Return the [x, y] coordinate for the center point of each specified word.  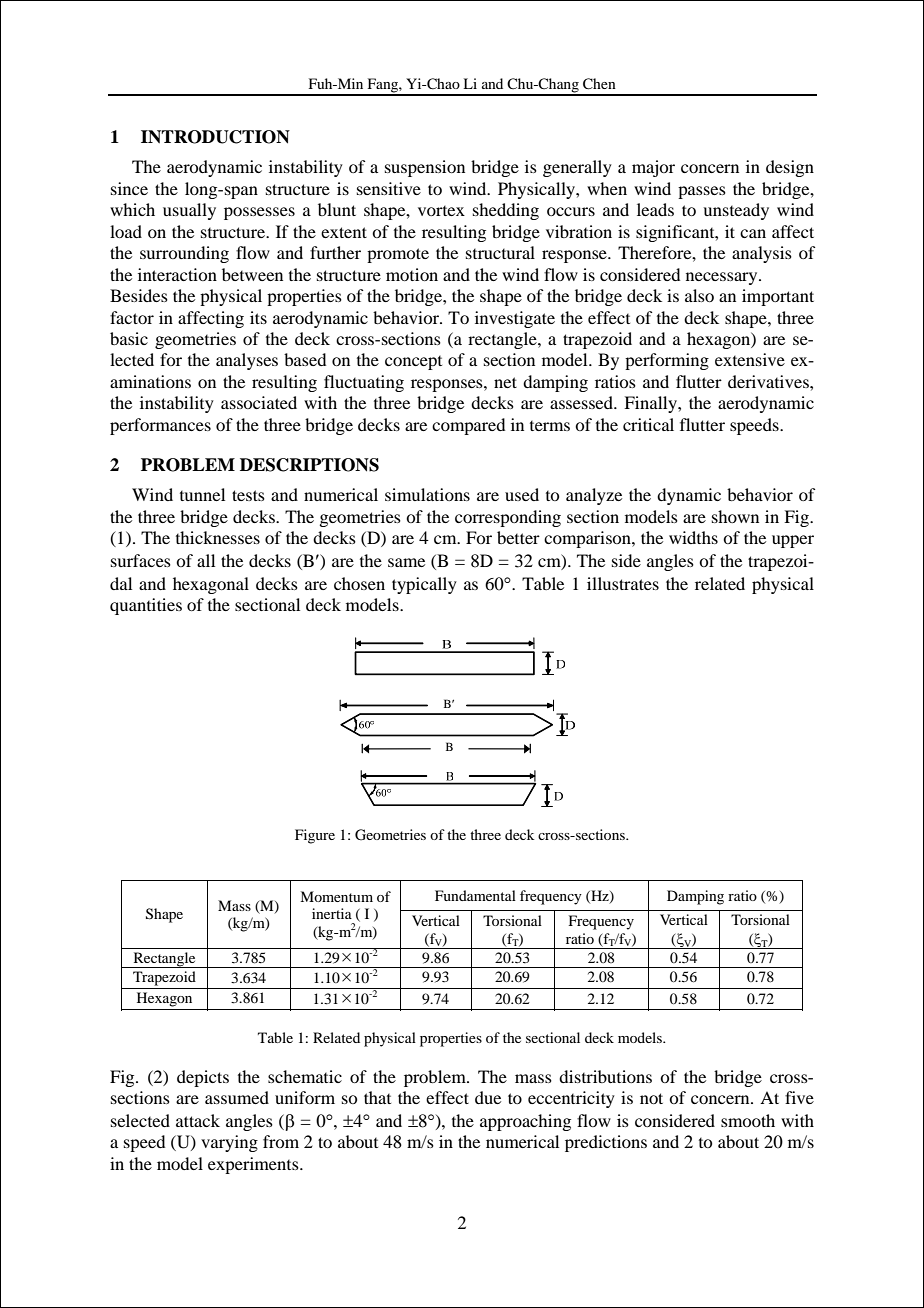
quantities [146, 606]
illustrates [623, 583]
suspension [425, 168]
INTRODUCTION [215, 137]
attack [198, 1120]
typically [424, 585]
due [488, 1097]
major [653, 168]
